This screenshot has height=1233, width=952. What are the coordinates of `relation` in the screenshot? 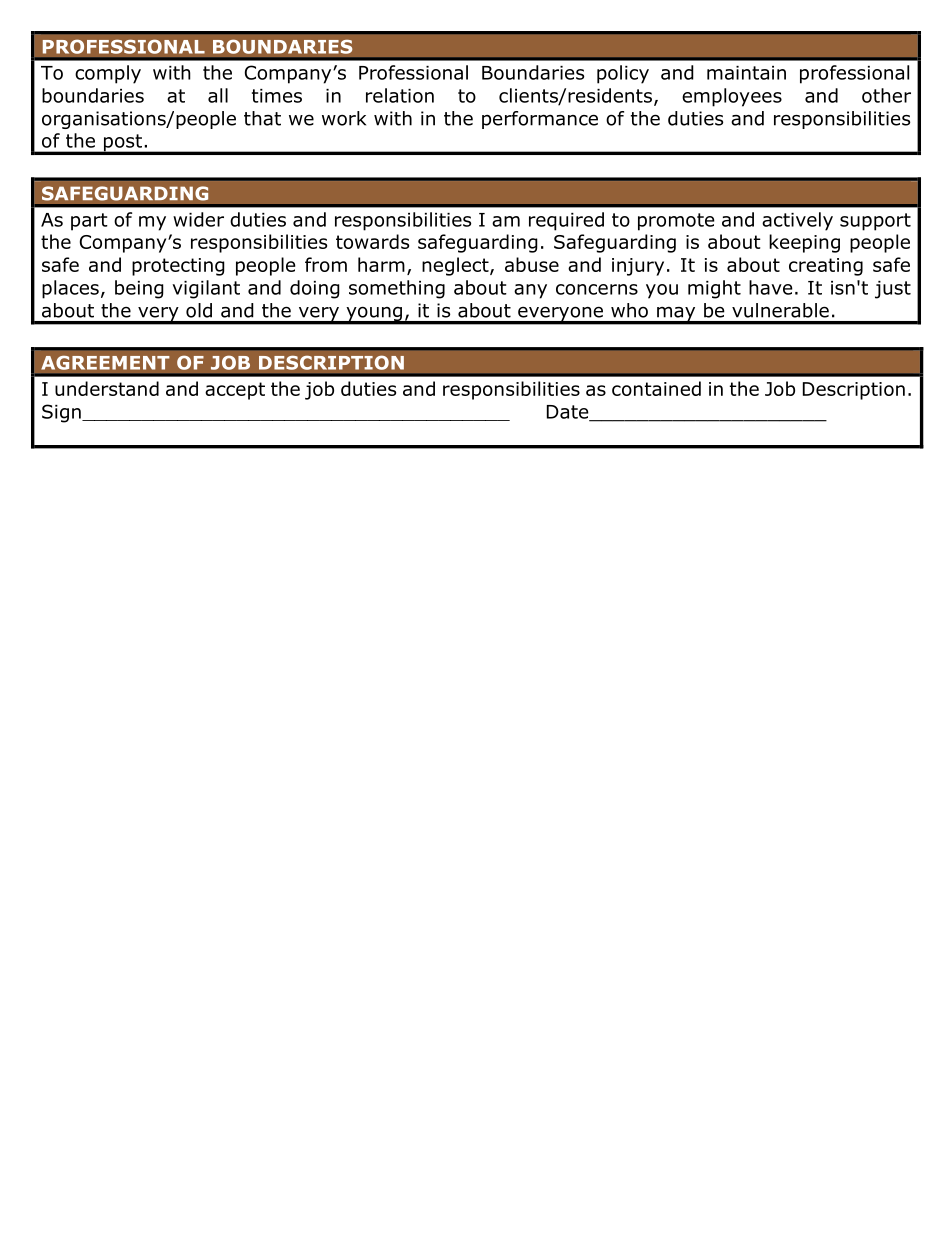 It's located at (400, 95).
